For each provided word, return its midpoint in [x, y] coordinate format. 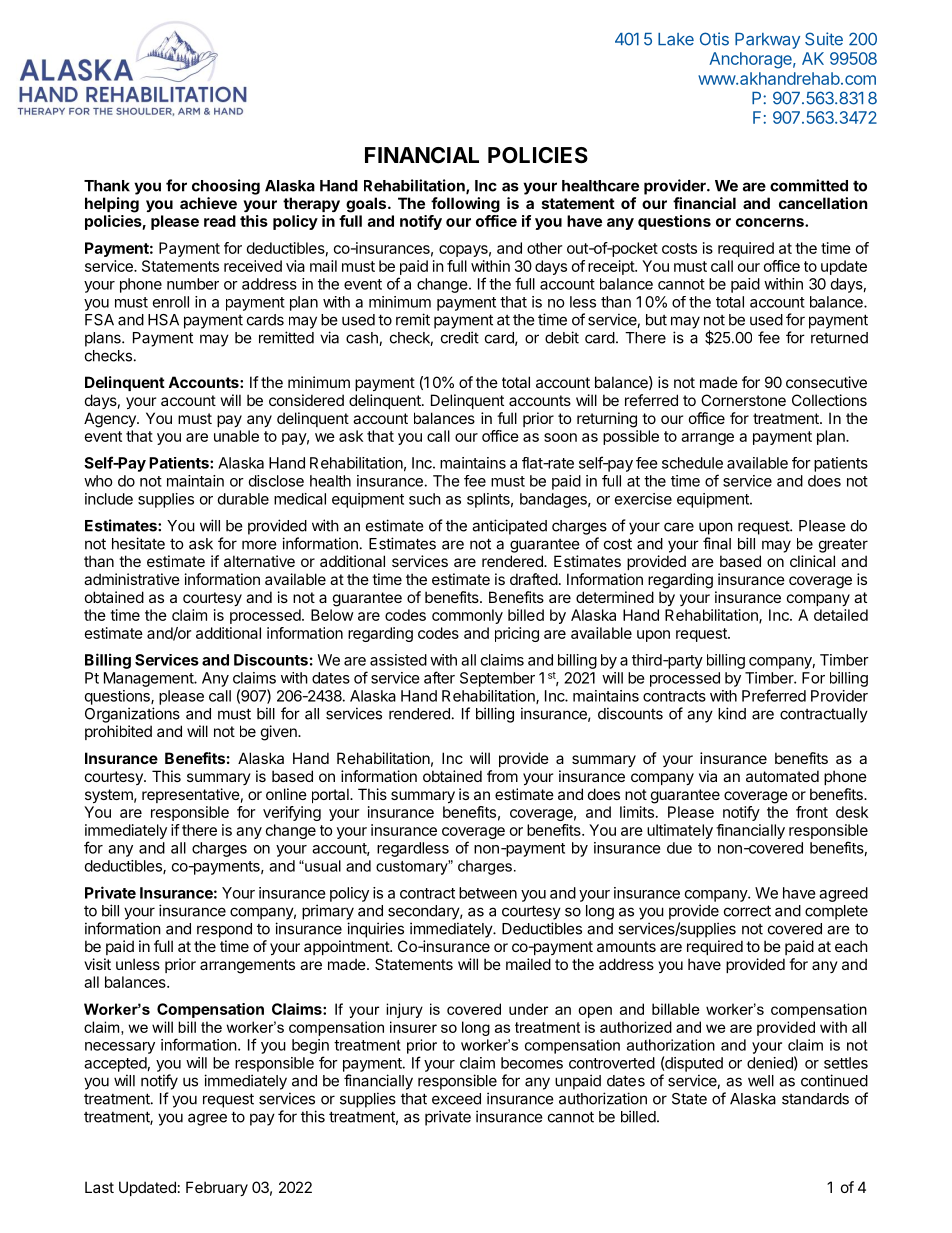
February [217, 1188]
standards [815, 1099]
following [465, 205]
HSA [163, 320]
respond [224, 930]
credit [460, 337]
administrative [132, 579]
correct [747, 911]
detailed [841, 615]
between [488, 893]
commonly [467, 616]
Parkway [767, 41]
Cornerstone [743, 400]
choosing [226, 187]
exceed [456, 1099]
